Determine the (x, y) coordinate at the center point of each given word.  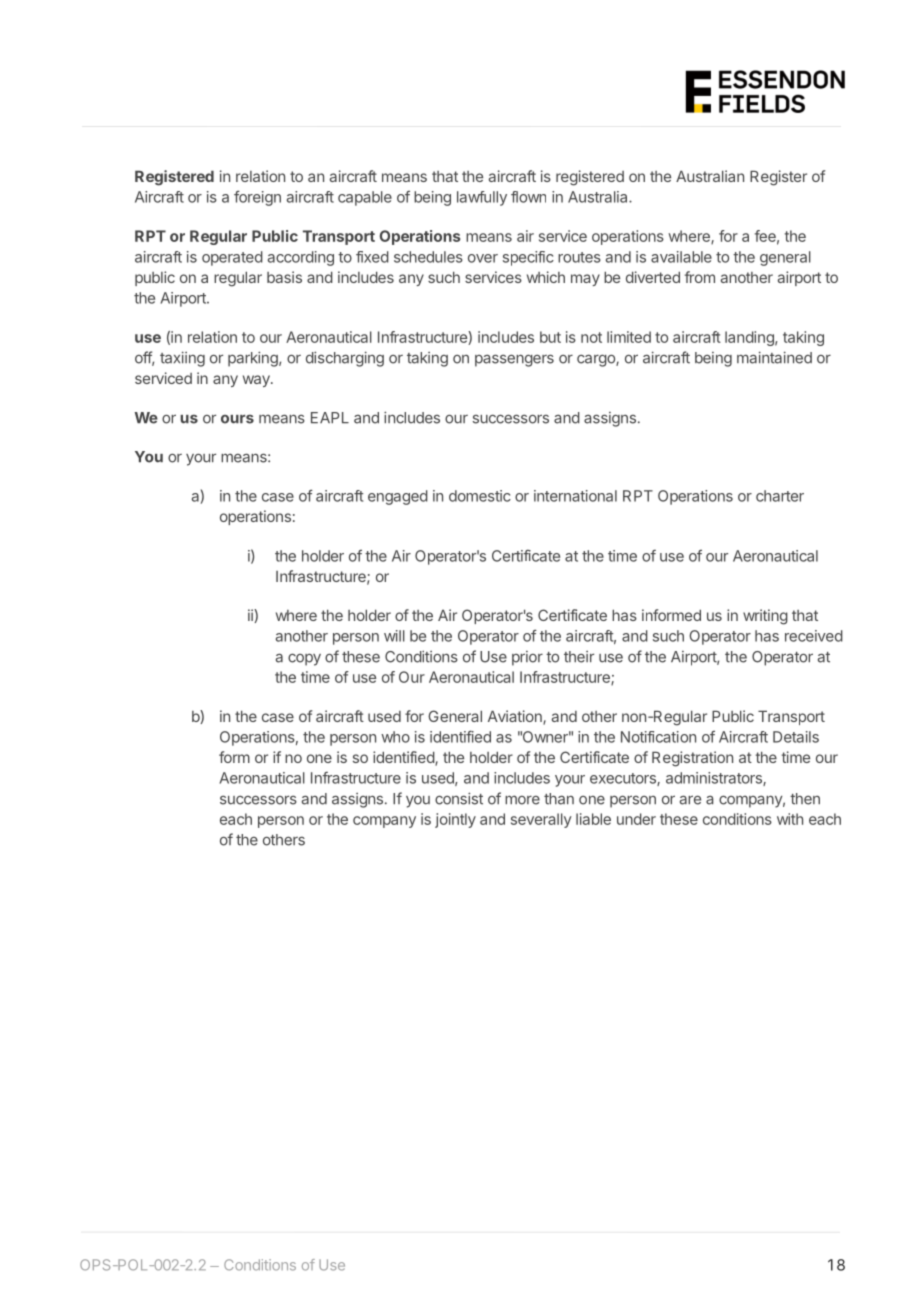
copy (304, 659)
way (257, 381)
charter (780, 496)
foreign (257, 198)
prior (527, 658)
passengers (514, 360)
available (681, 257)
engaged (398, 497)
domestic (480, 496)
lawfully (482, 198)
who (395, 737)
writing (765, 617)
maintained (774, 357)
